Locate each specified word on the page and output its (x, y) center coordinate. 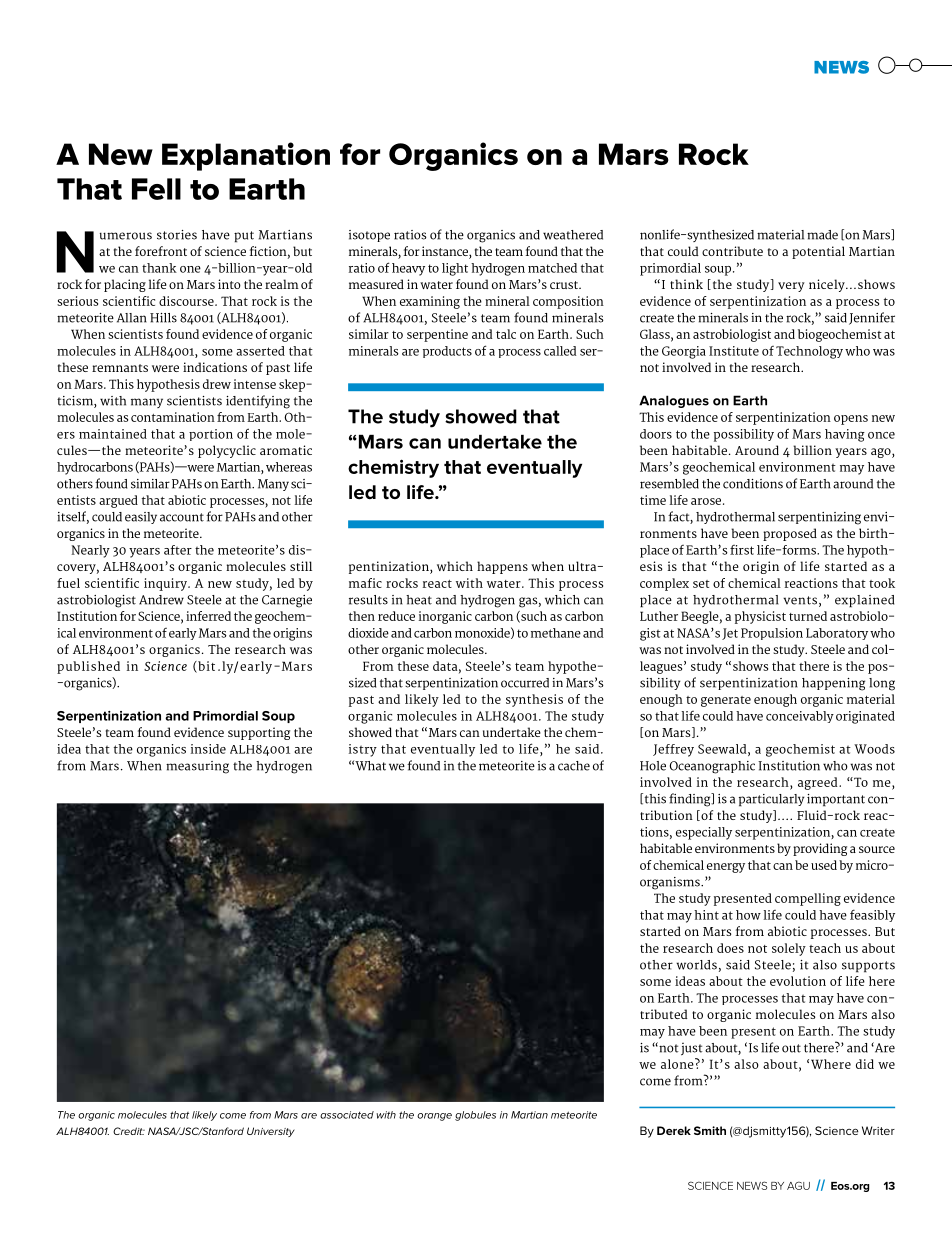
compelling (808, 899)
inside (208, 749)
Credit (129, 1131)
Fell (156, 189)
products (447, 352)
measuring (197, 767)
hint (706, 915)
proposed (790, 534)
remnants (120, 368)
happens (502, 567)
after (178, 550)
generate (726, 701)
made (822, 235)
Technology (809, 352)
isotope (369, 236)
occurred (525, 683)
